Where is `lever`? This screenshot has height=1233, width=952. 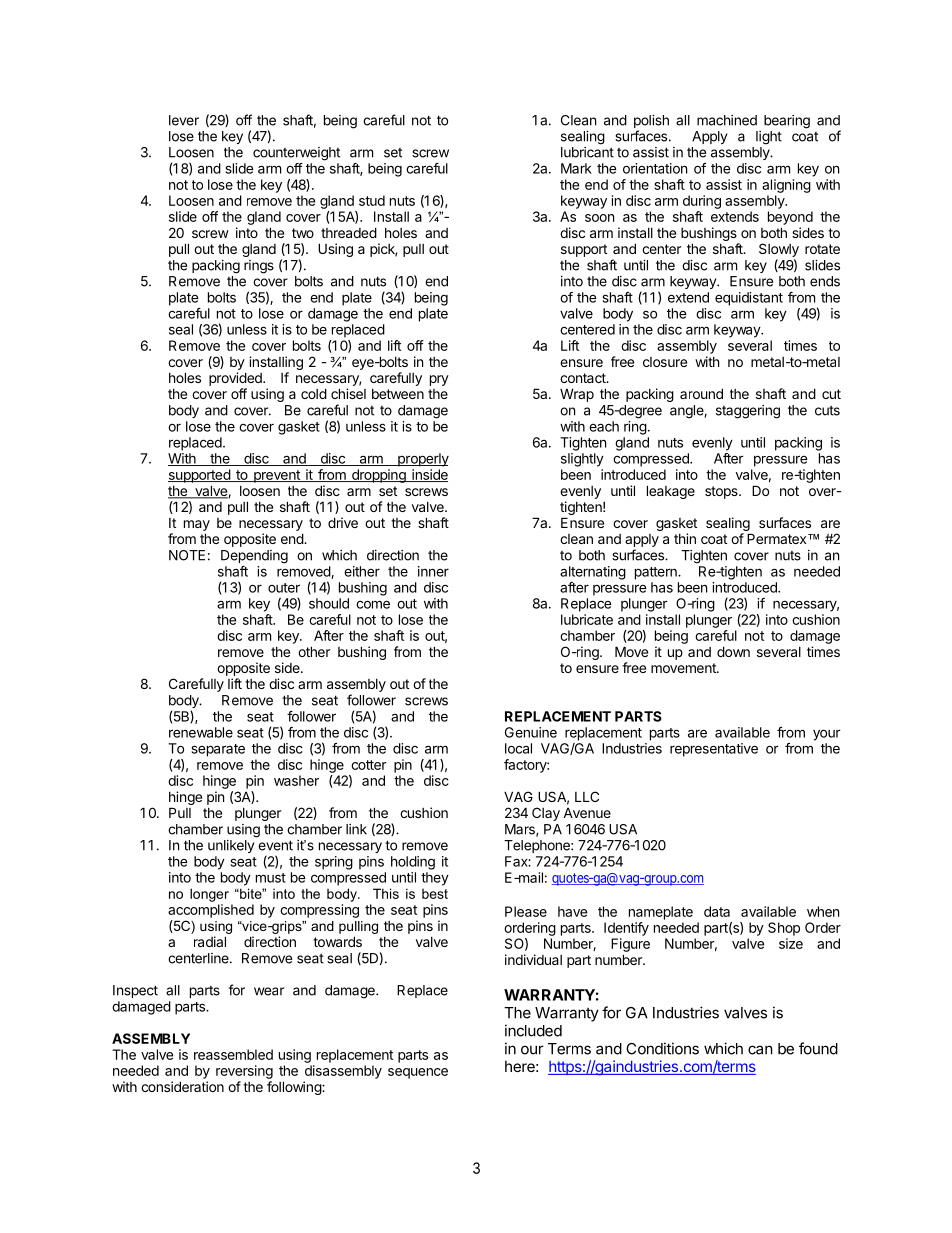
lever is located at coordinates (184, 120).
